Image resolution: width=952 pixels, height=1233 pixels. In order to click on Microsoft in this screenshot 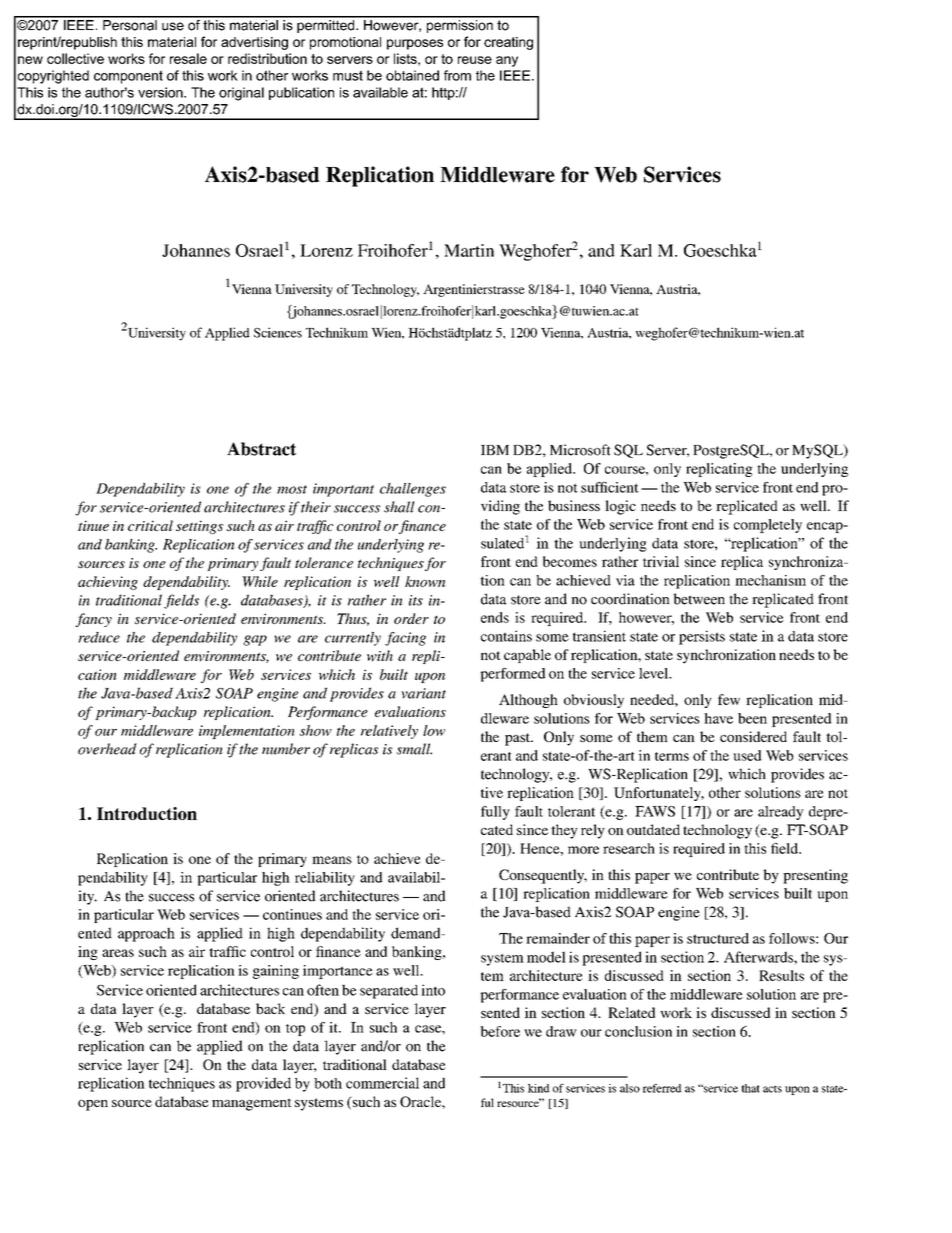, I will do `click(580, 450)`.
